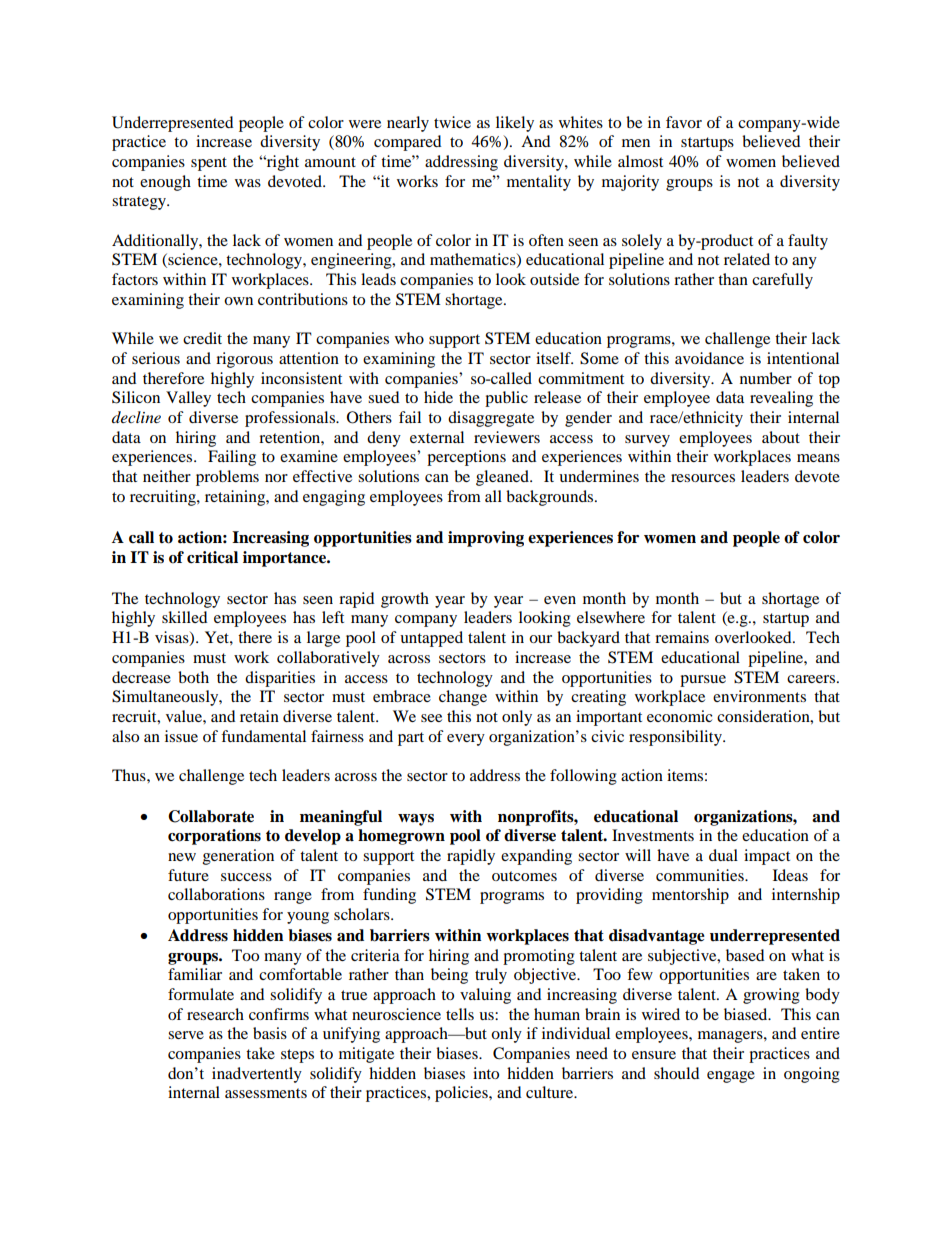 The image size is (952, 1233). I want to click on impact, so click(767, 857).
